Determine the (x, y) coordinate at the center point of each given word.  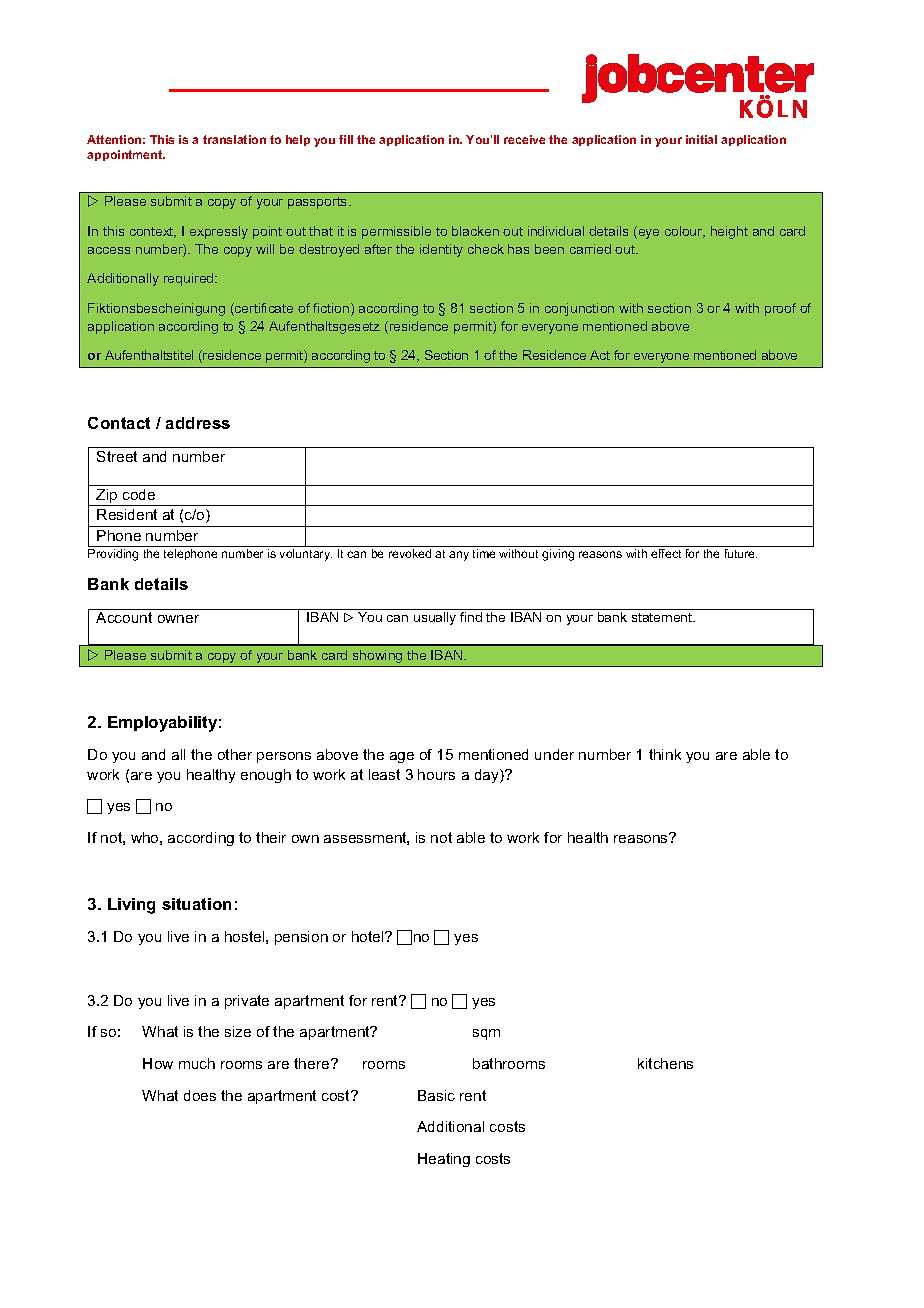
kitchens (665, 1063)
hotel (369, 936)
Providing (113, 555)
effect (666, 553)
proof (780, 309)
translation (234, 139)
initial (701, 139)
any (459, 556)
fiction (332, 309)
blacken (475, 231)
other (235, 754)
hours (436, 774)
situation (196, 904)
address (198, 423)
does (200, 1095)
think (665, 754)
